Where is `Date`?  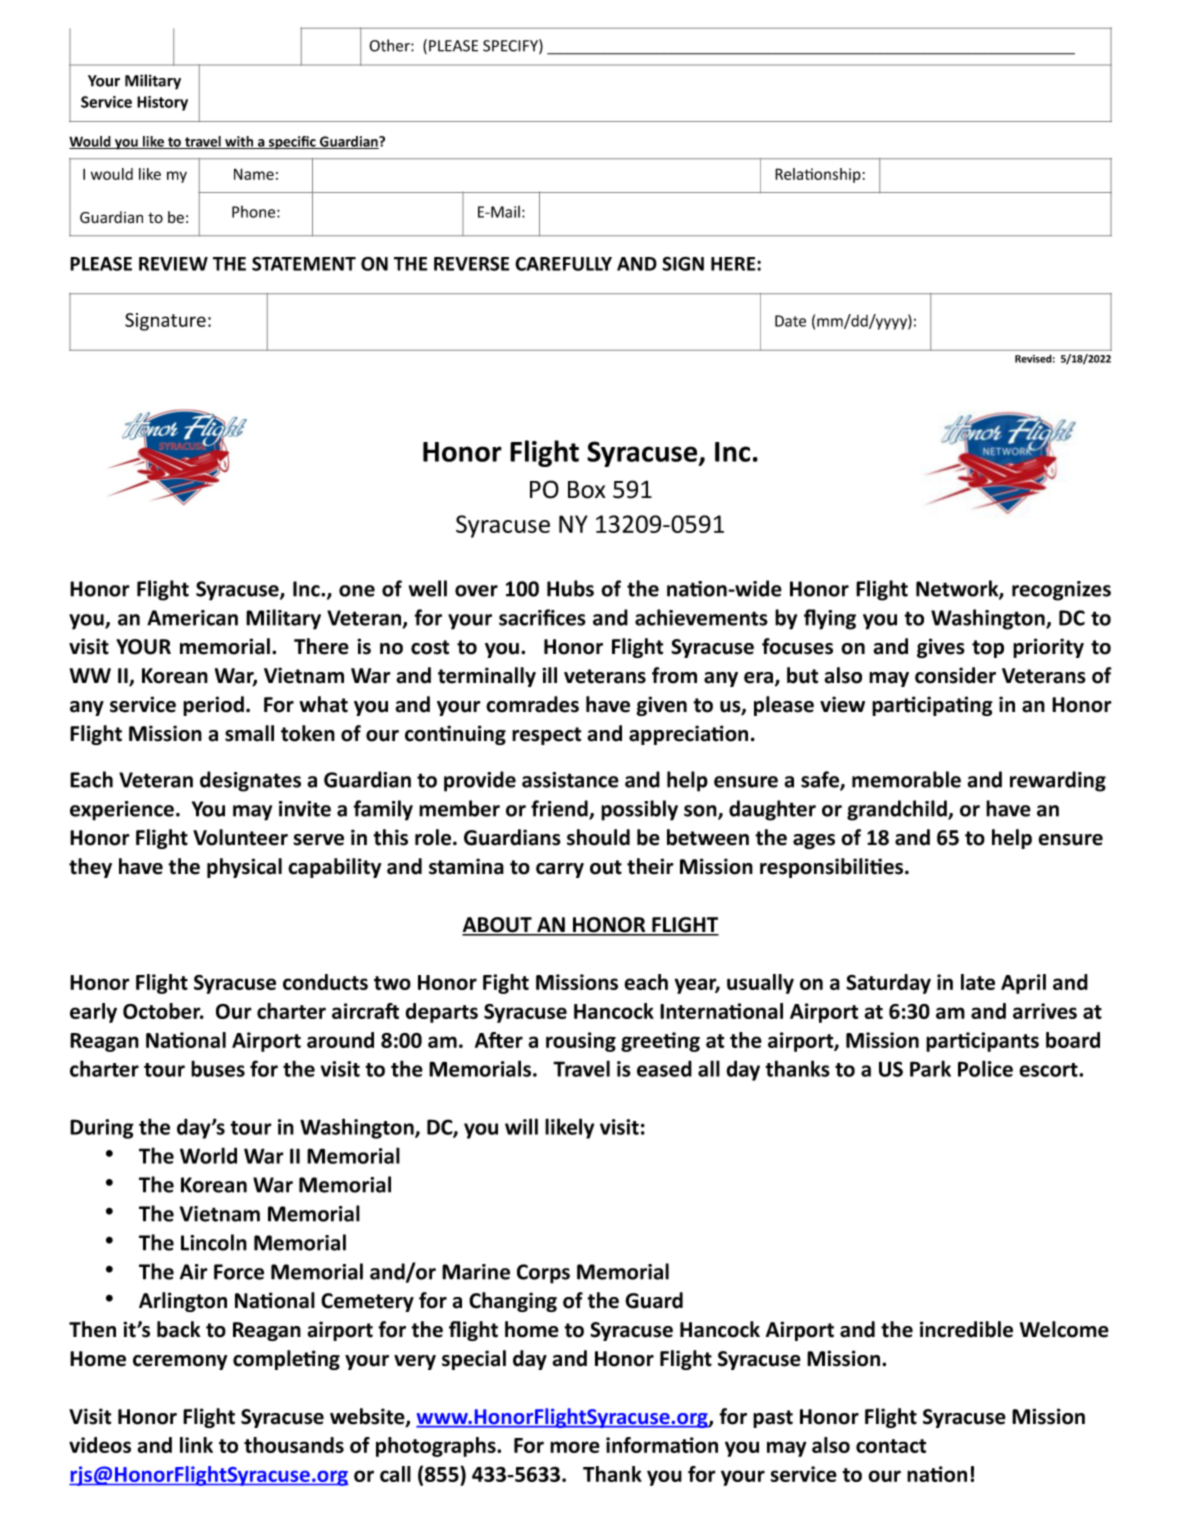
Date is located at coordinates (790, 321).
